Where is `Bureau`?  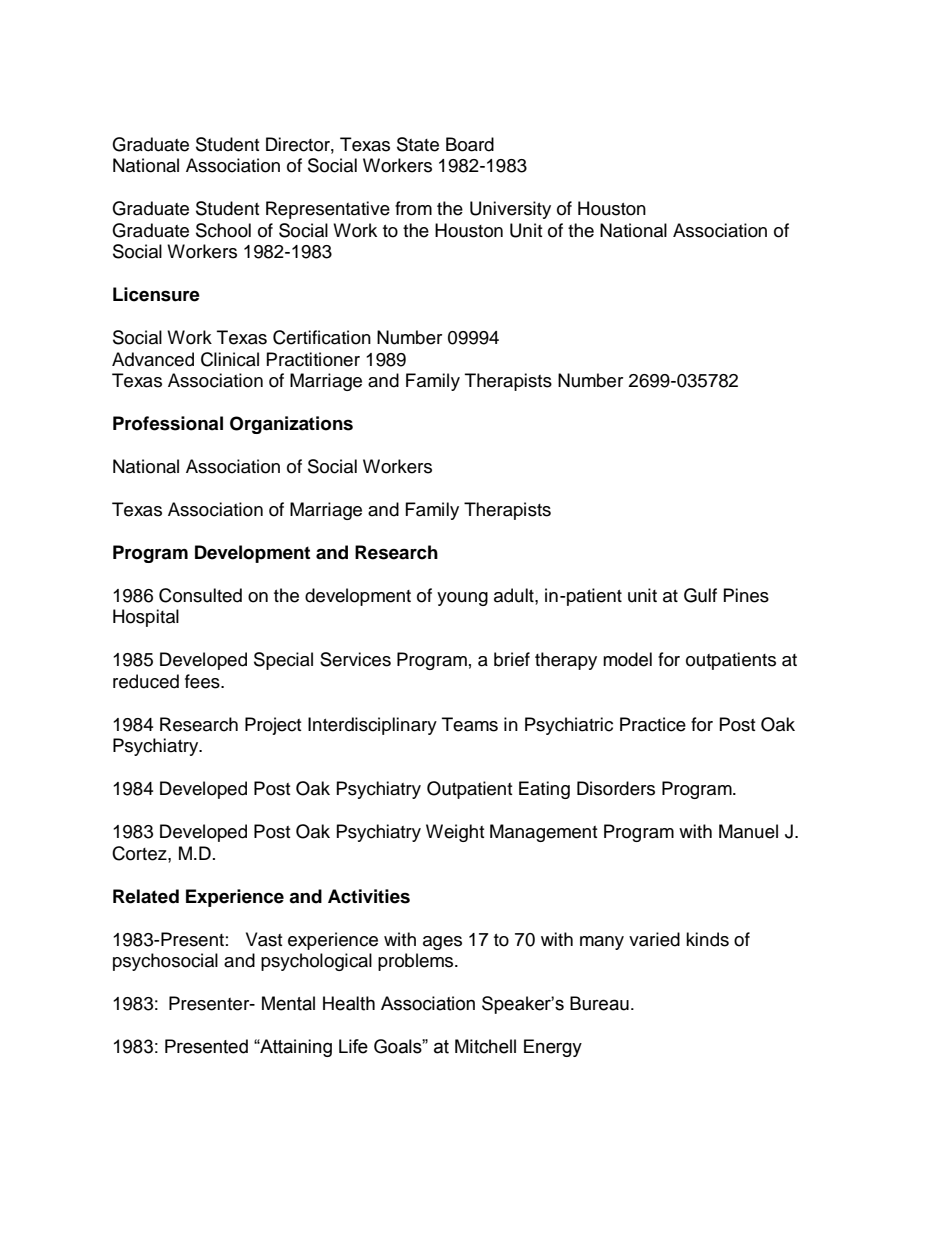
Bureau is located at coordinates (599, 1003).
